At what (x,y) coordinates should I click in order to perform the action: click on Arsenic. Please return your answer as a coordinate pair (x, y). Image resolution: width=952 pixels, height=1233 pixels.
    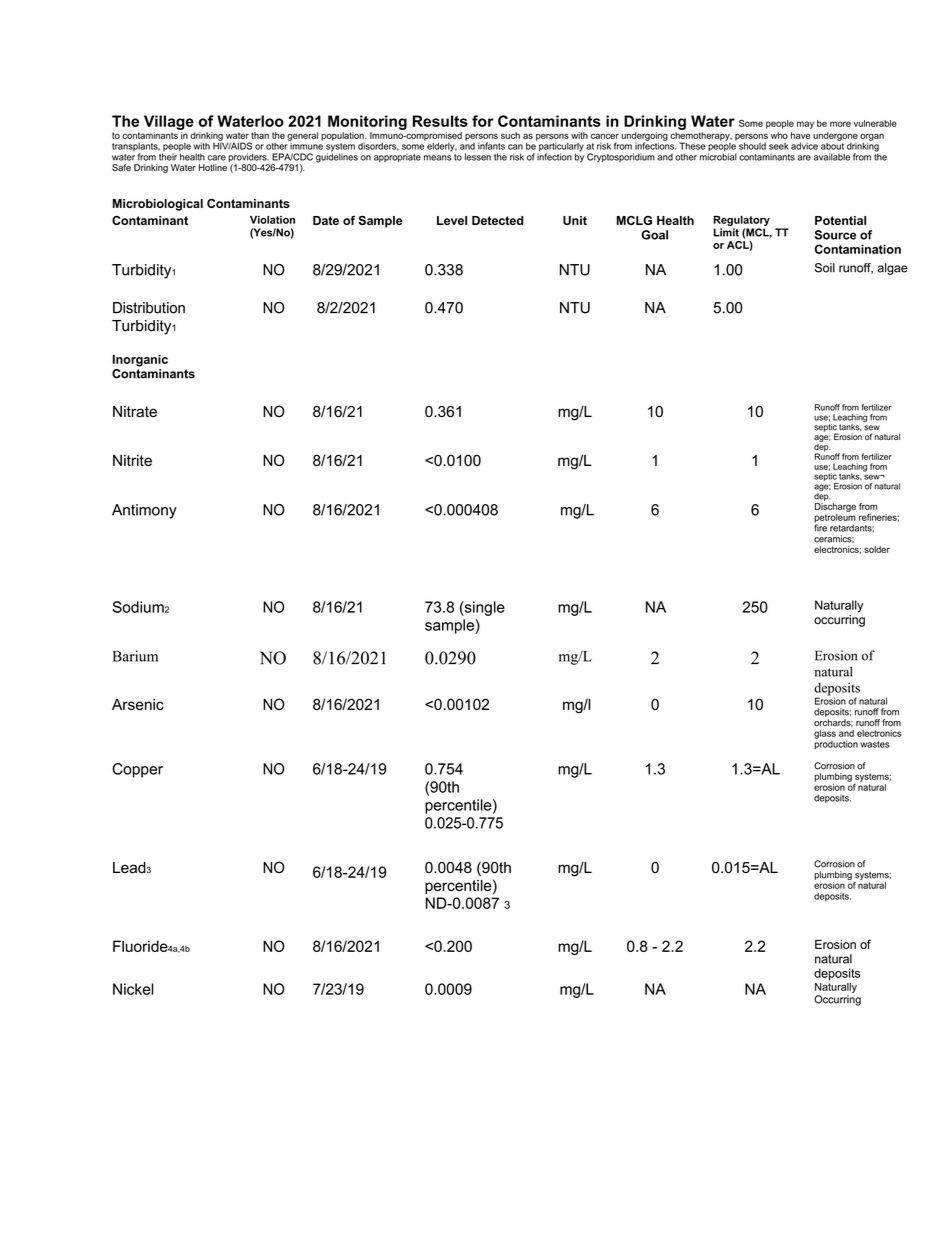
    Looking at the image, I should click on (138, 704).
